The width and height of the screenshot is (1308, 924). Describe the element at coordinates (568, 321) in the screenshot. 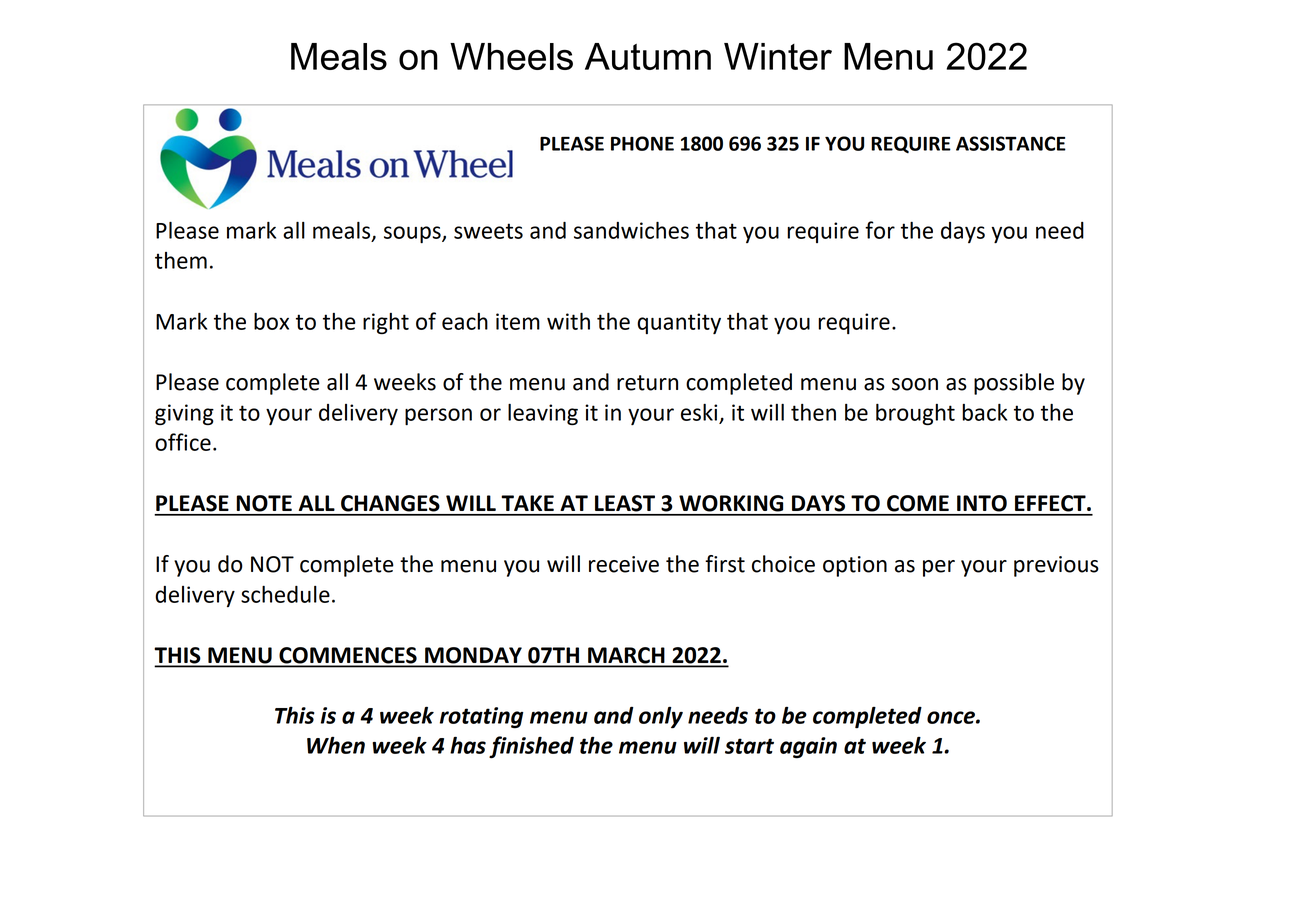

I see `with` at that location.
